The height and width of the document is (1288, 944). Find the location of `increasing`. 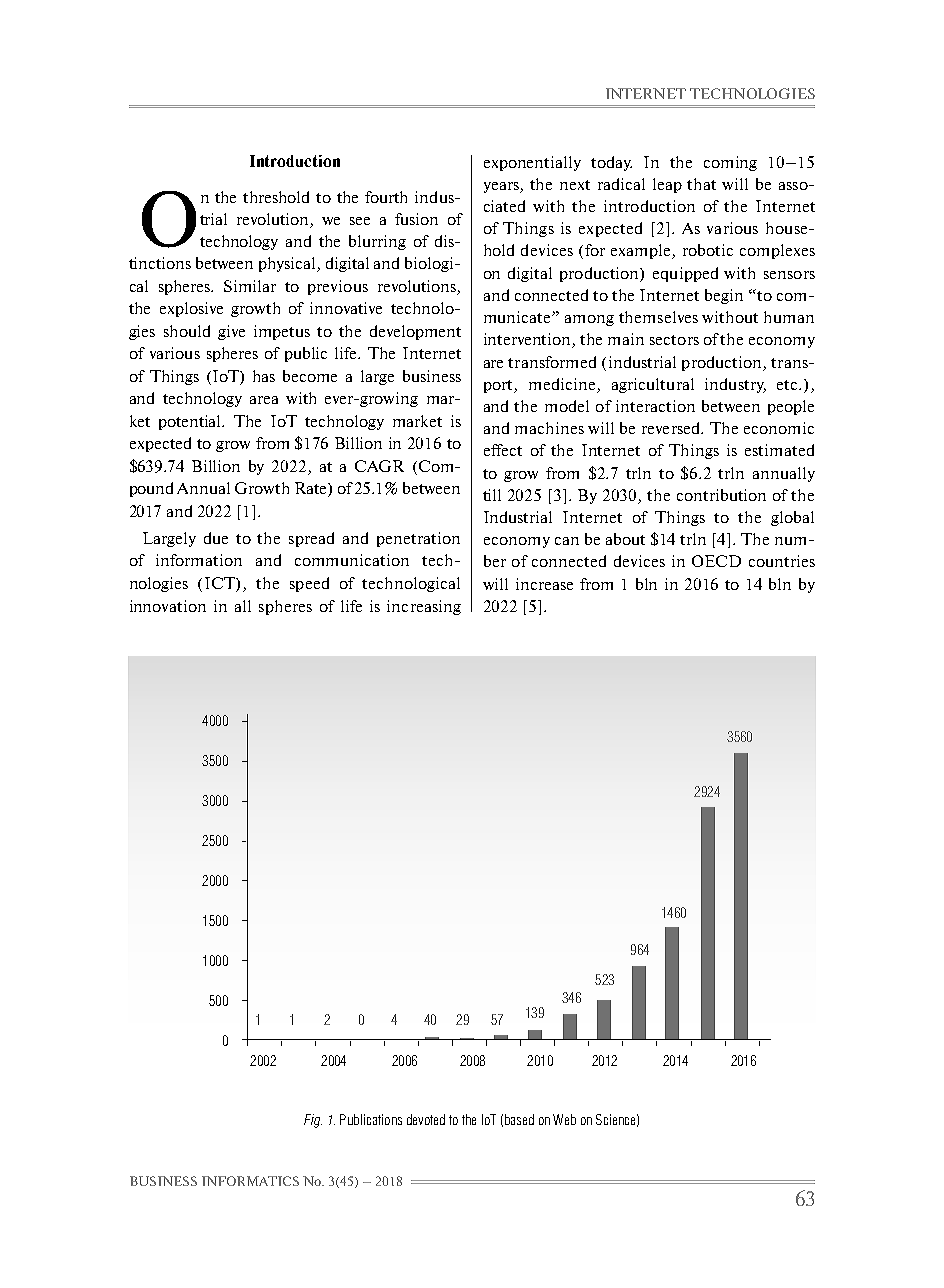

increasing is located at coordinates (424, 607).
